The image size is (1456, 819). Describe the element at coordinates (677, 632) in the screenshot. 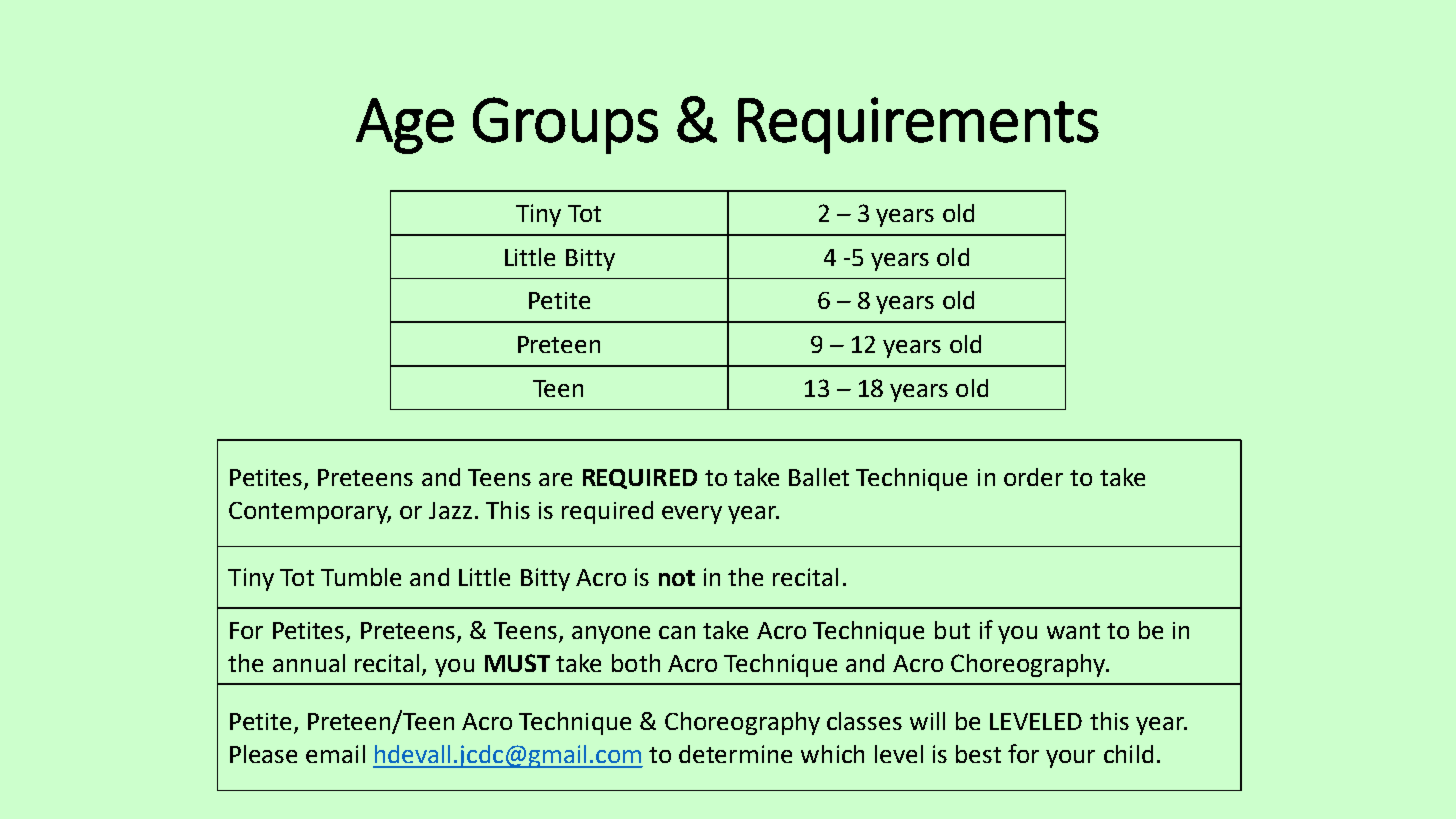

I see `can` at that location.
